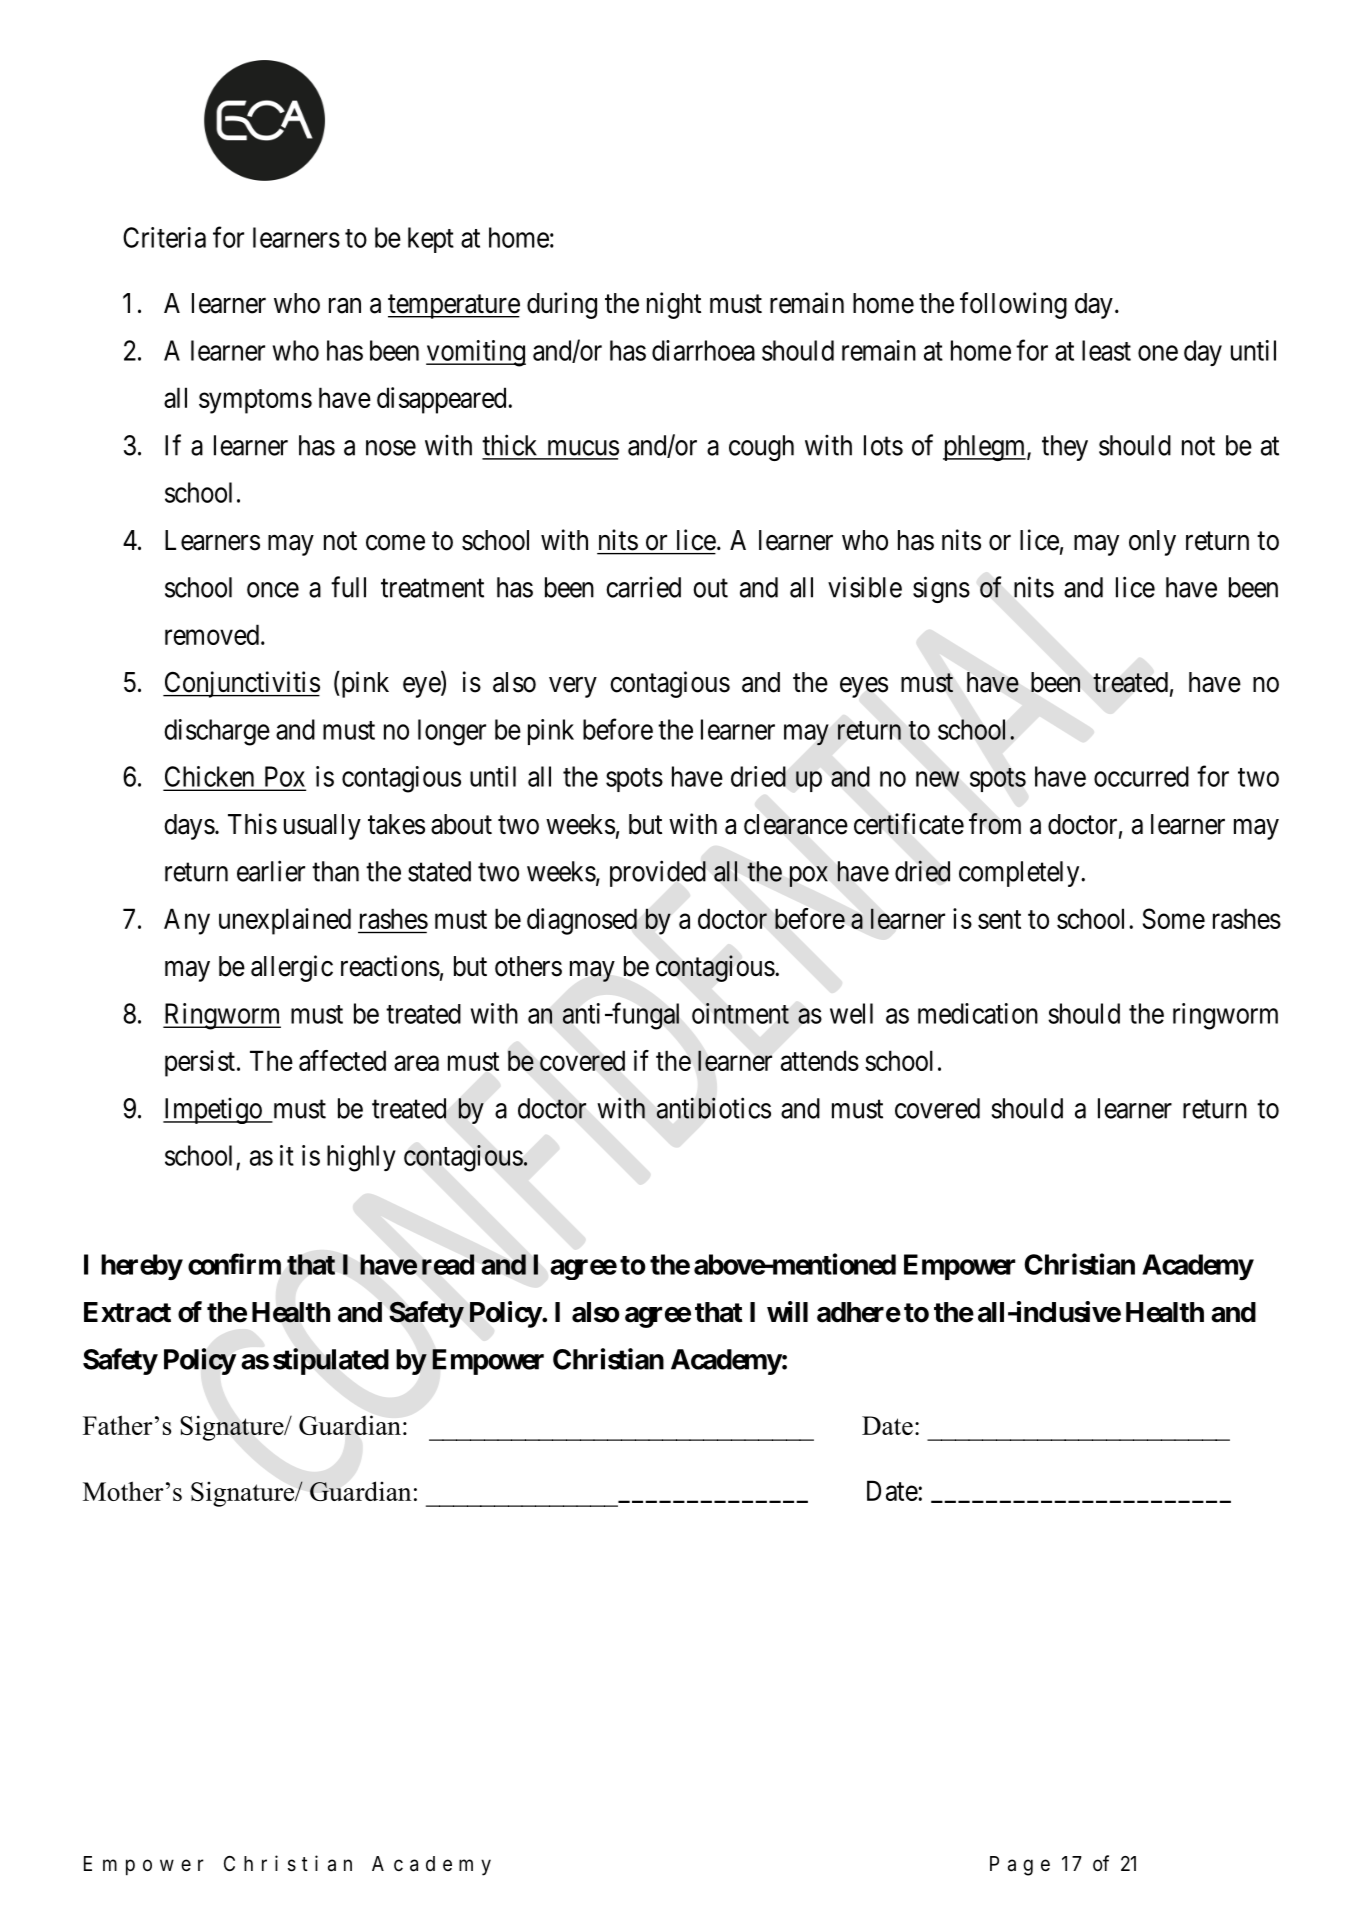 Image resolution: width=1362 pixels, height=1926 pixels. What do you see at coordinates (1013, 305) in the page?
I see `following` at bounding box center [1013, 305].
